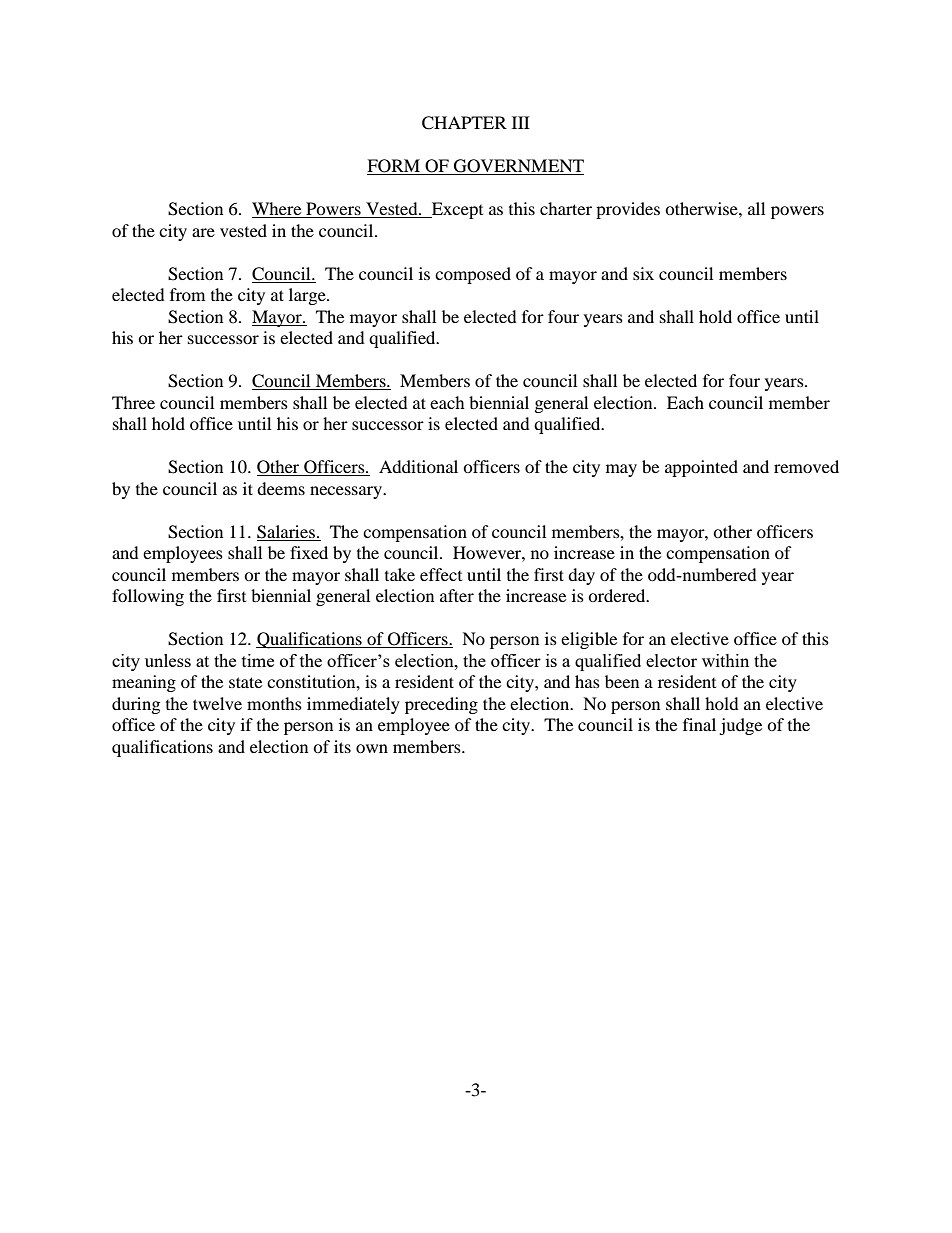  Describe the element at coordinates (628, 210) in the page. I see `provides` at that location.
